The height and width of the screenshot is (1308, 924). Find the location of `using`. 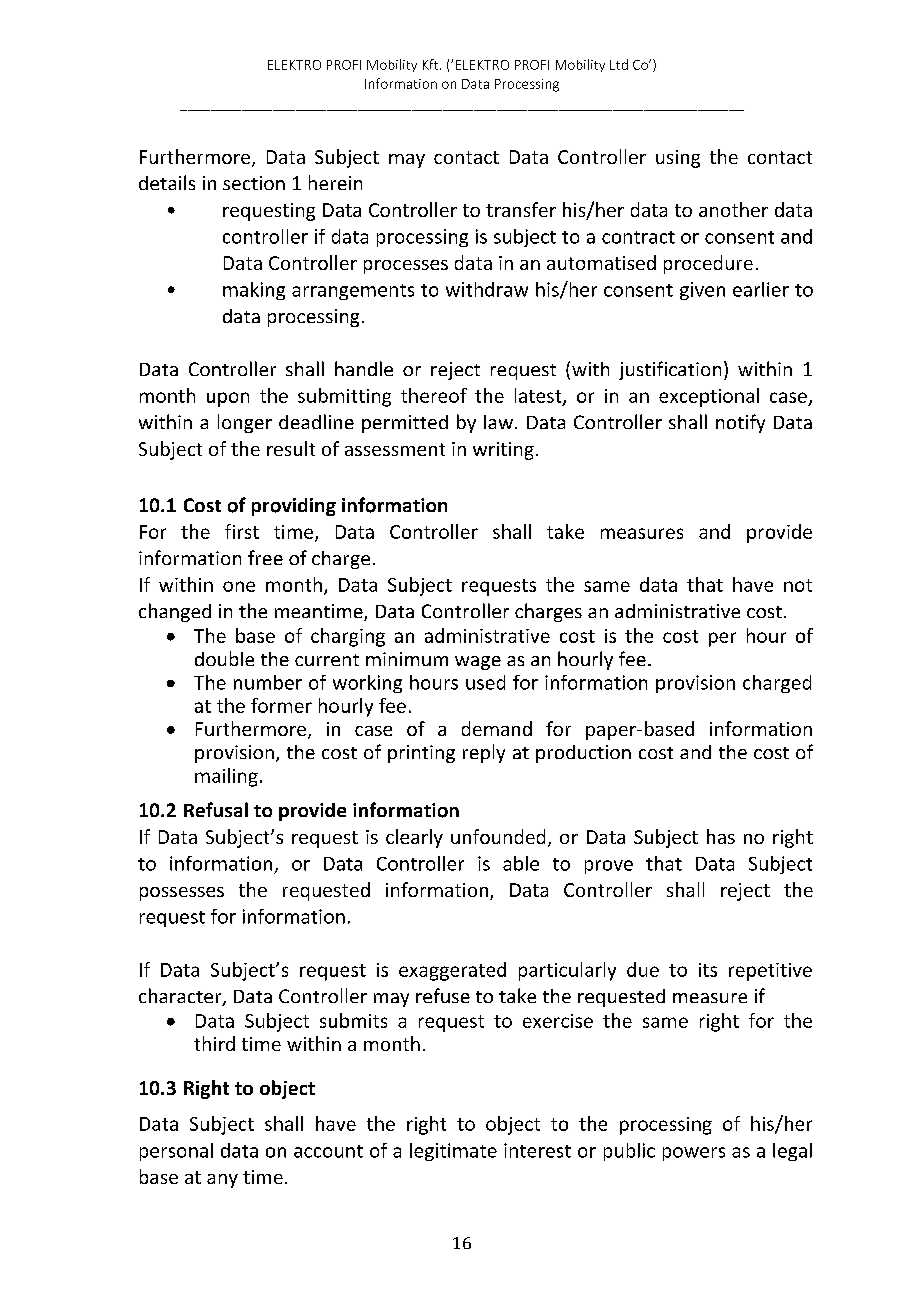

using is located at coordinates (678, 159).
